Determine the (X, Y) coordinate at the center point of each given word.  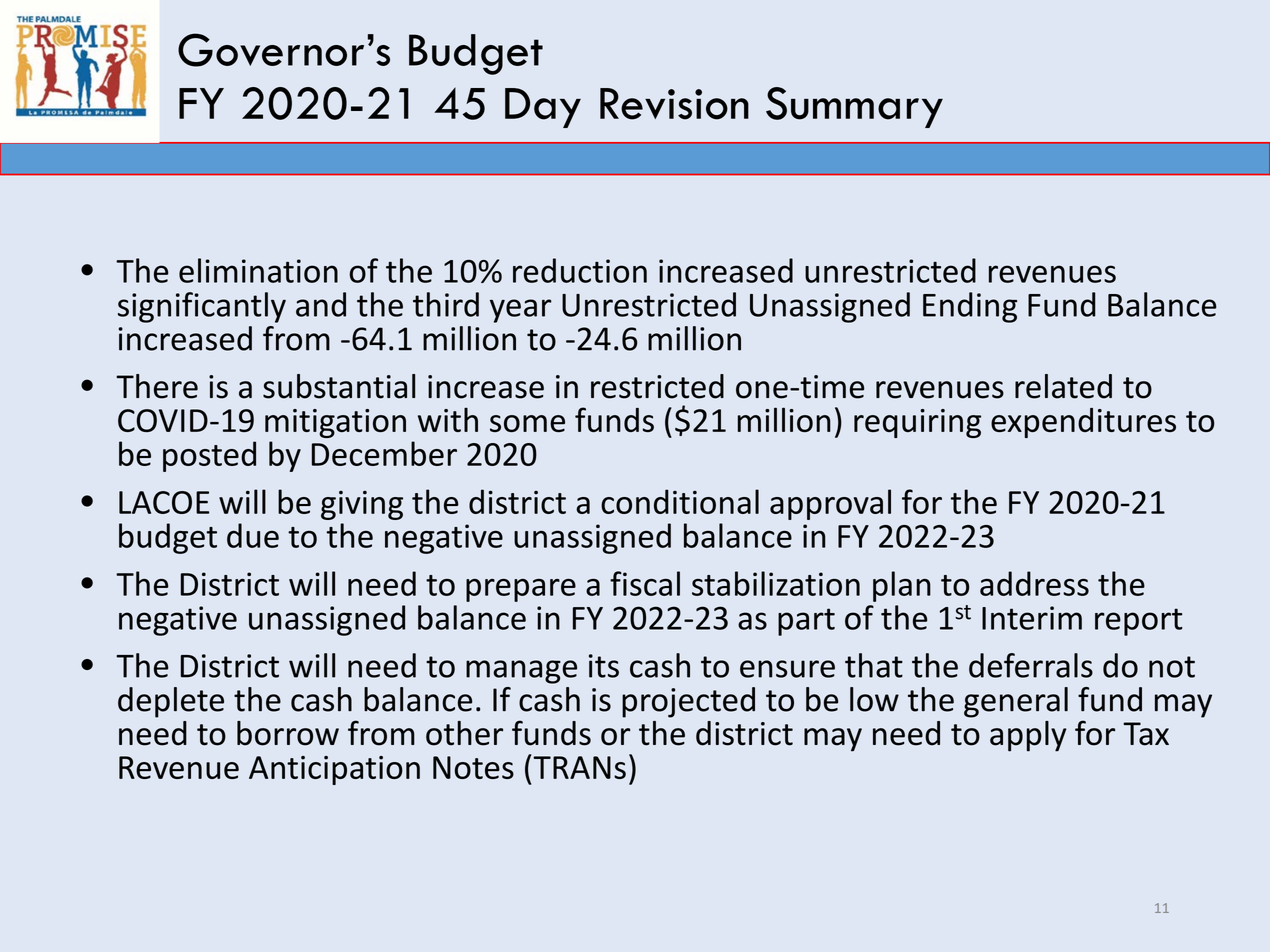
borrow (288, 733)
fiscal (645, 583)
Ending (970, 307)
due (253, 535)
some (527, 423)
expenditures (1083, 423)
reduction (580, 270)
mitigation (335, 423)
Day (543, 108)
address (1034, 583)
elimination (258, 270)
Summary (854, 107)
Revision (674, 104)
